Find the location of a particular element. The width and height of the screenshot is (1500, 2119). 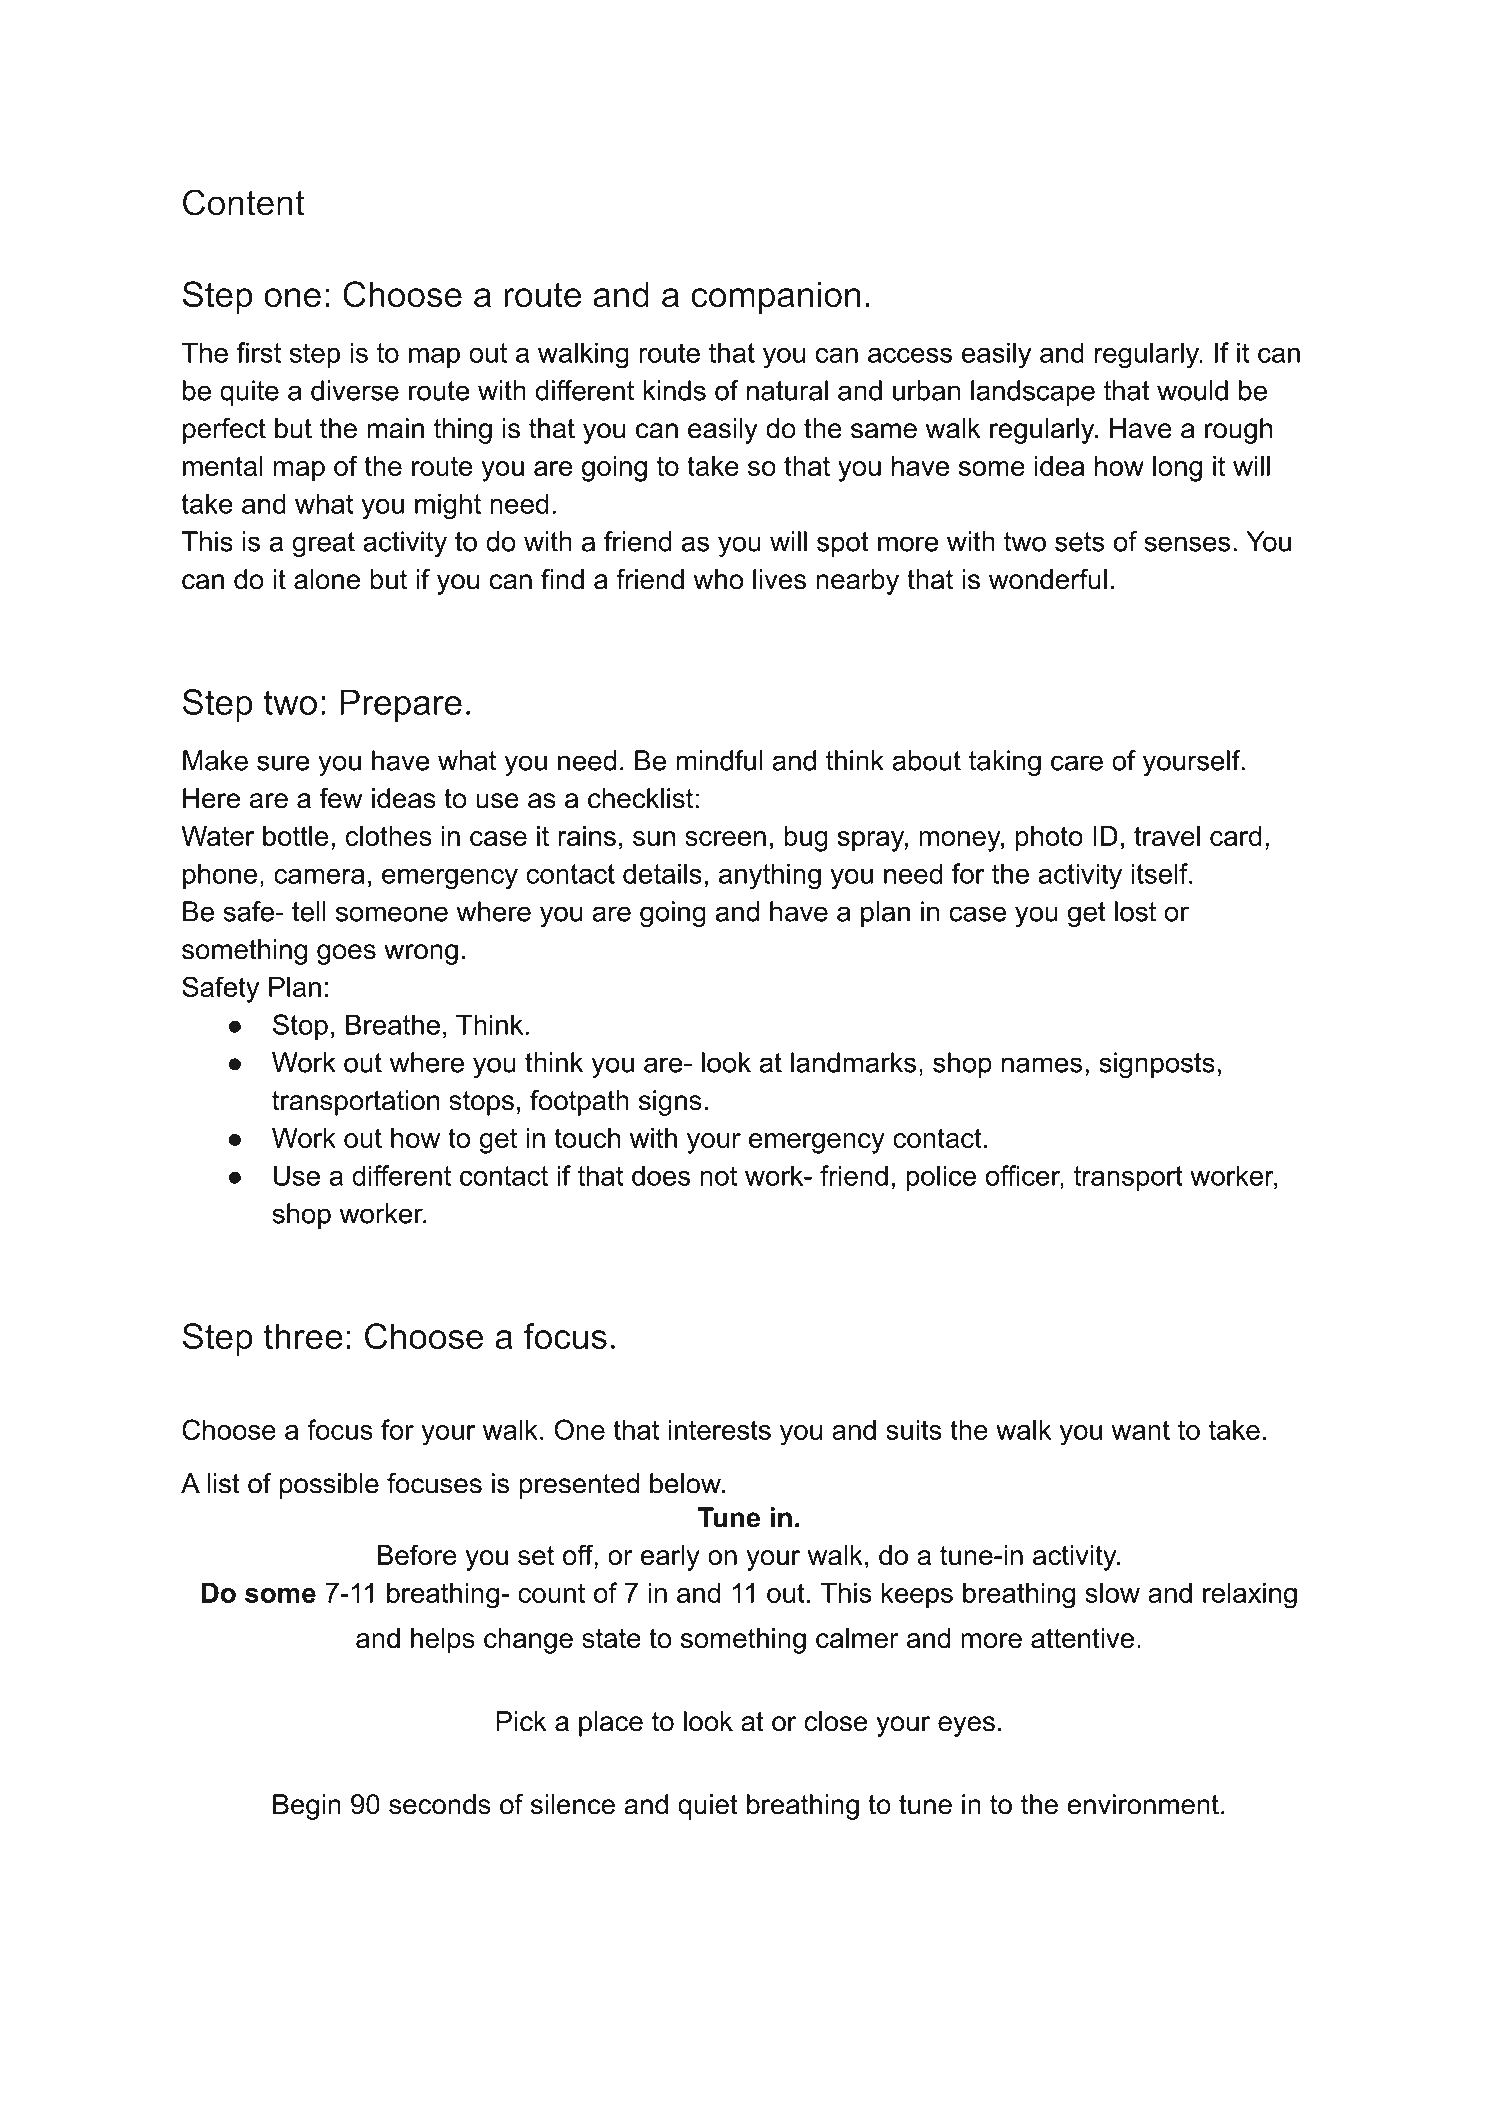

Content is located at coordinates (243, 202).
